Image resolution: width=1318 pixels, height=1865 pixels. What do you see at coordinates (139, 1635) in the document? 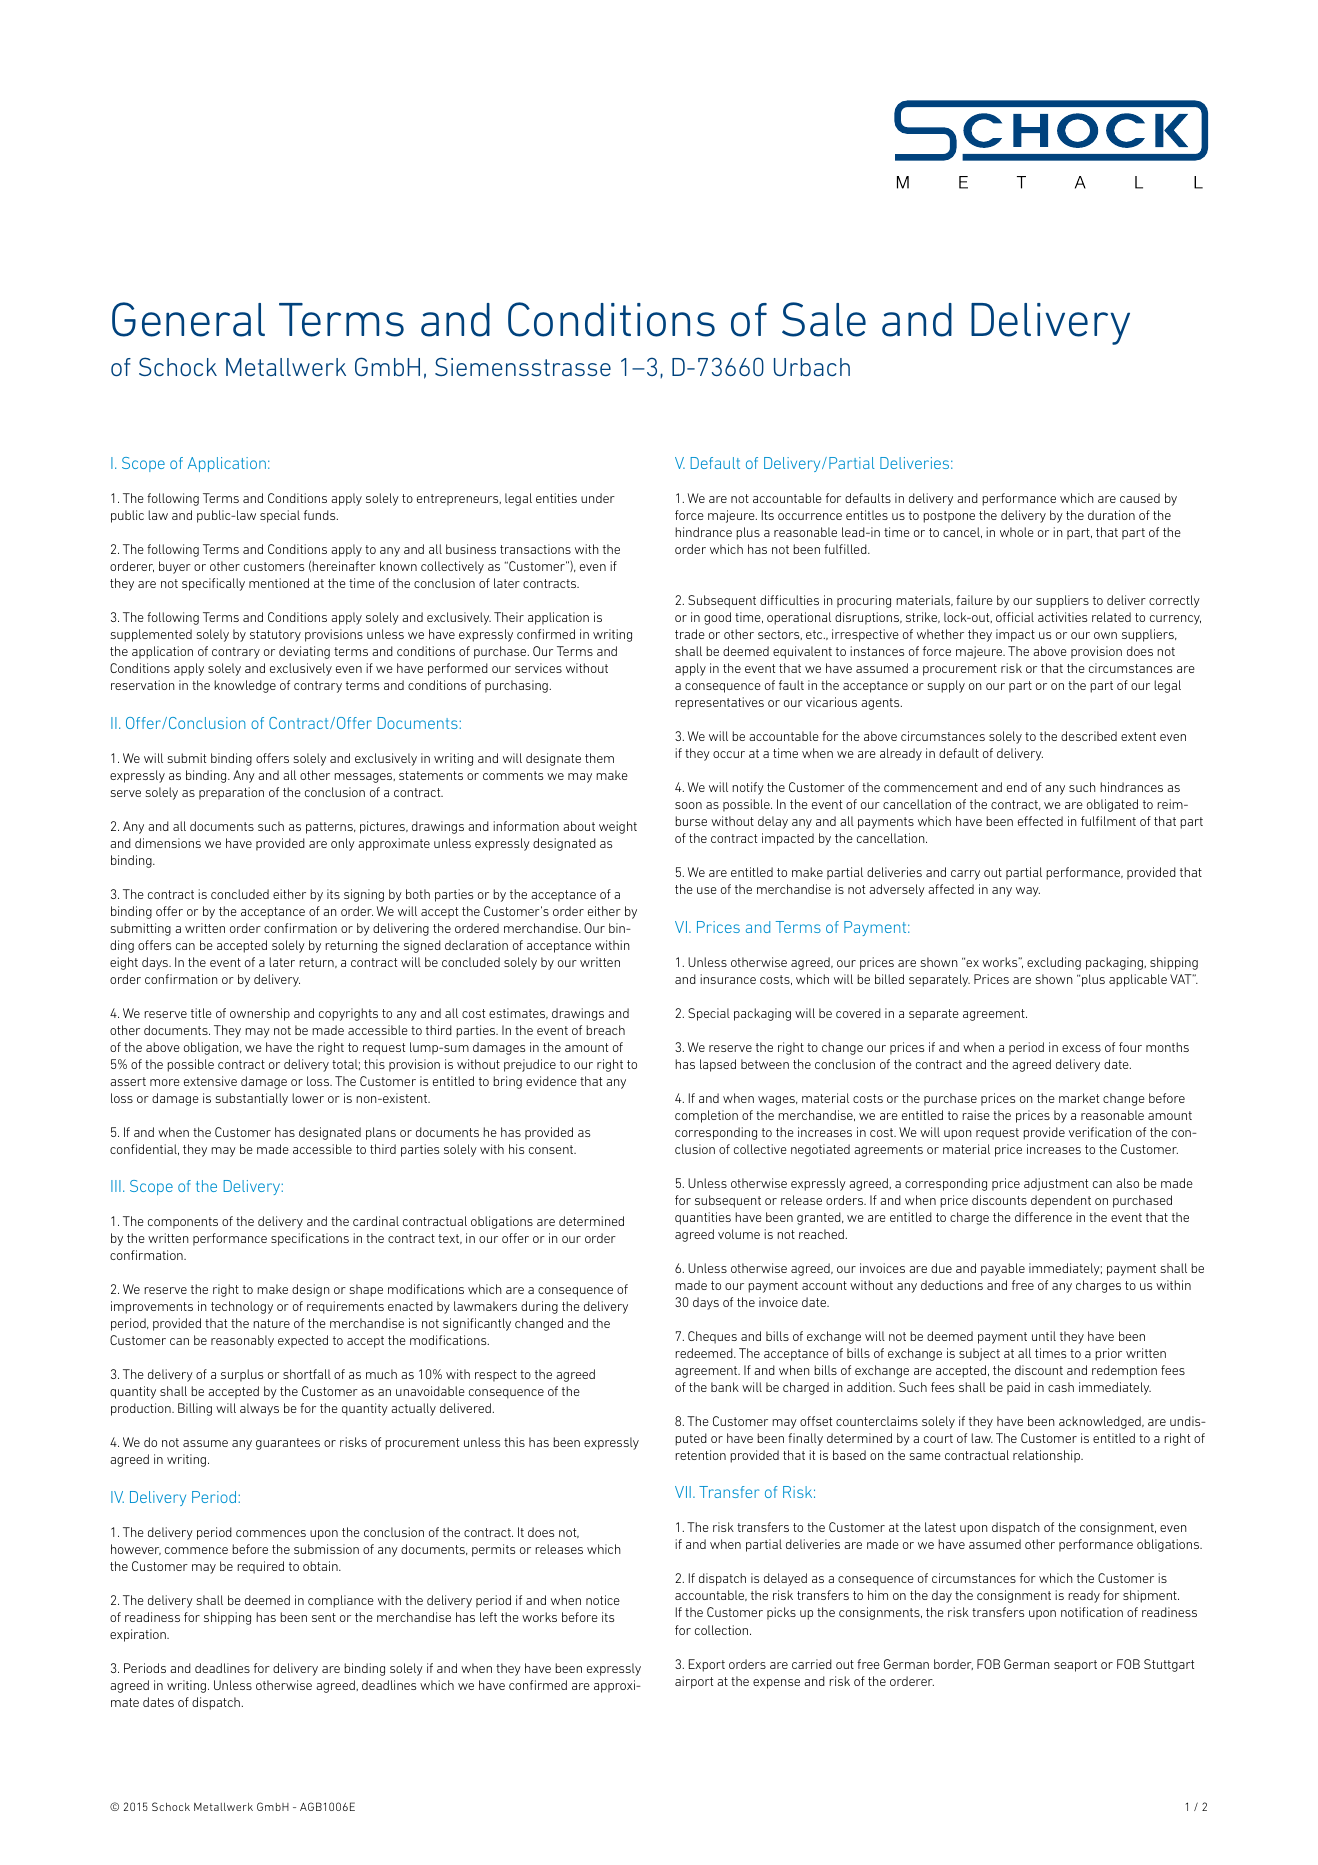
I see `expiration` at bounding box center [139, 1635].
